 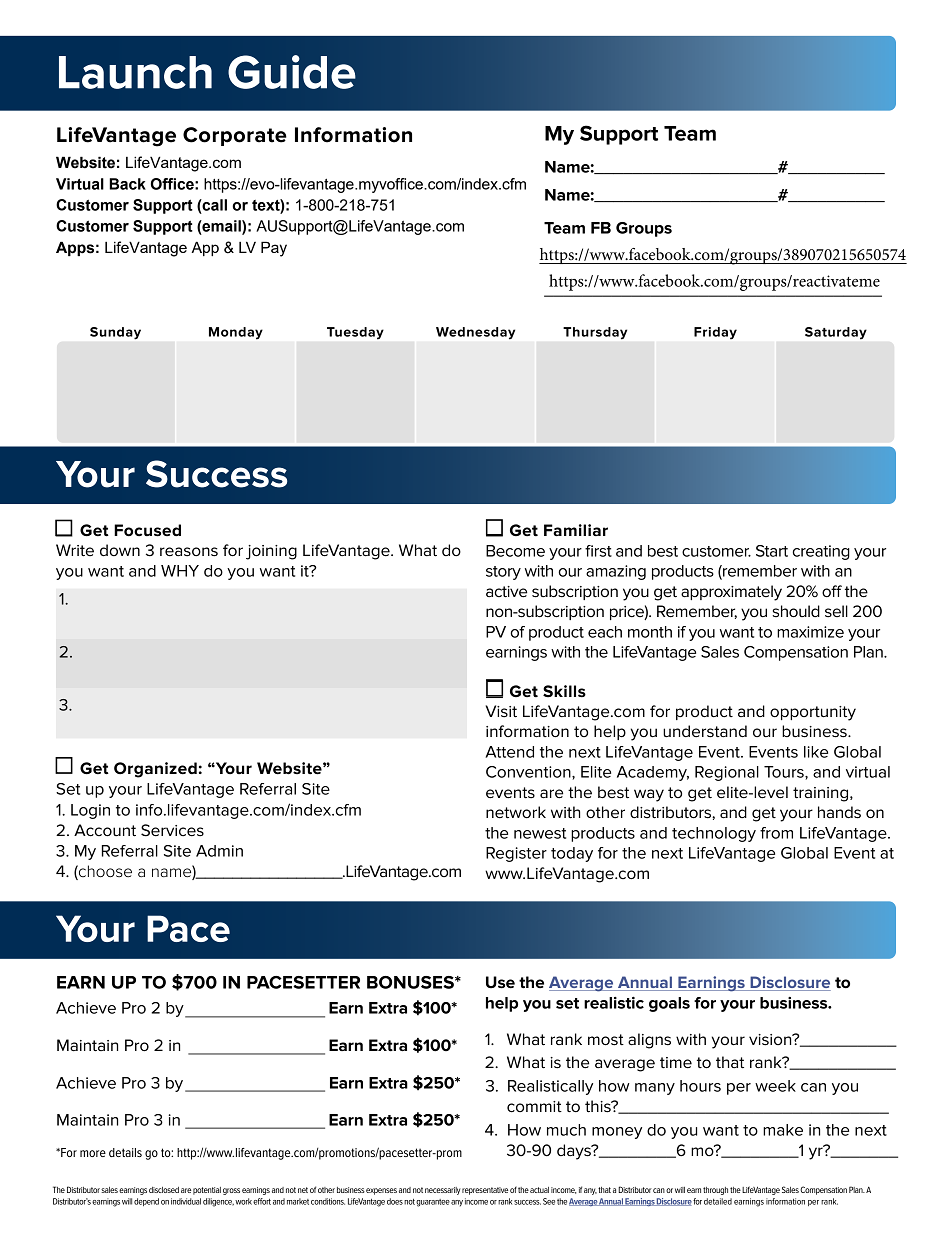 What do you see at coordinates (515, 551) in the page?
I see `Become` at bounding box center [515, 551].
